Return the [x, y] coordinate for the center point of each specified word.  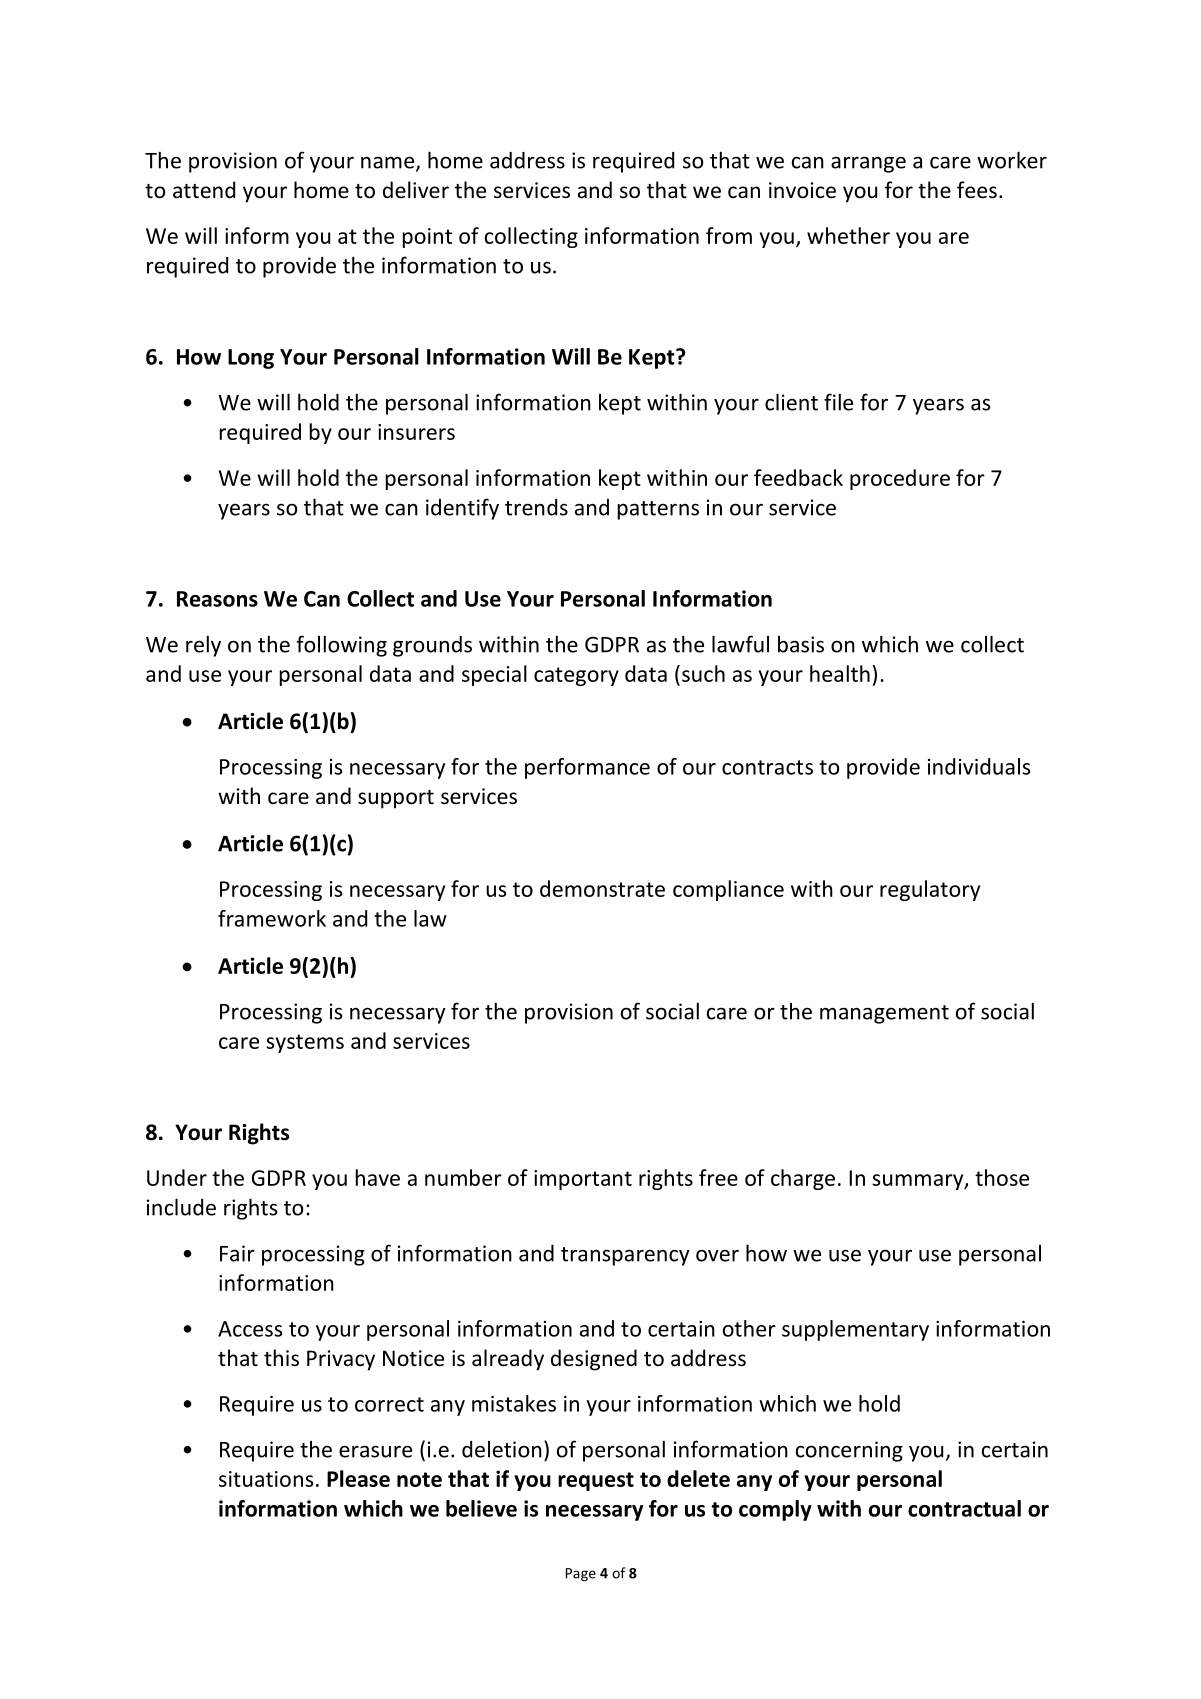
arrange [868, 164]
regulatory [930, 890]
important [583, 1180]
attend [204, 190]
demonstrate [602, 888]
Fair [237, 1253]
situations [266, 1479]
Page [581, 1574]
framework [272, 918]
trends [536, 507]
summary [919, 1182]
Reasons [217, 599]
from [729, 235]
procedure [900, 479]
